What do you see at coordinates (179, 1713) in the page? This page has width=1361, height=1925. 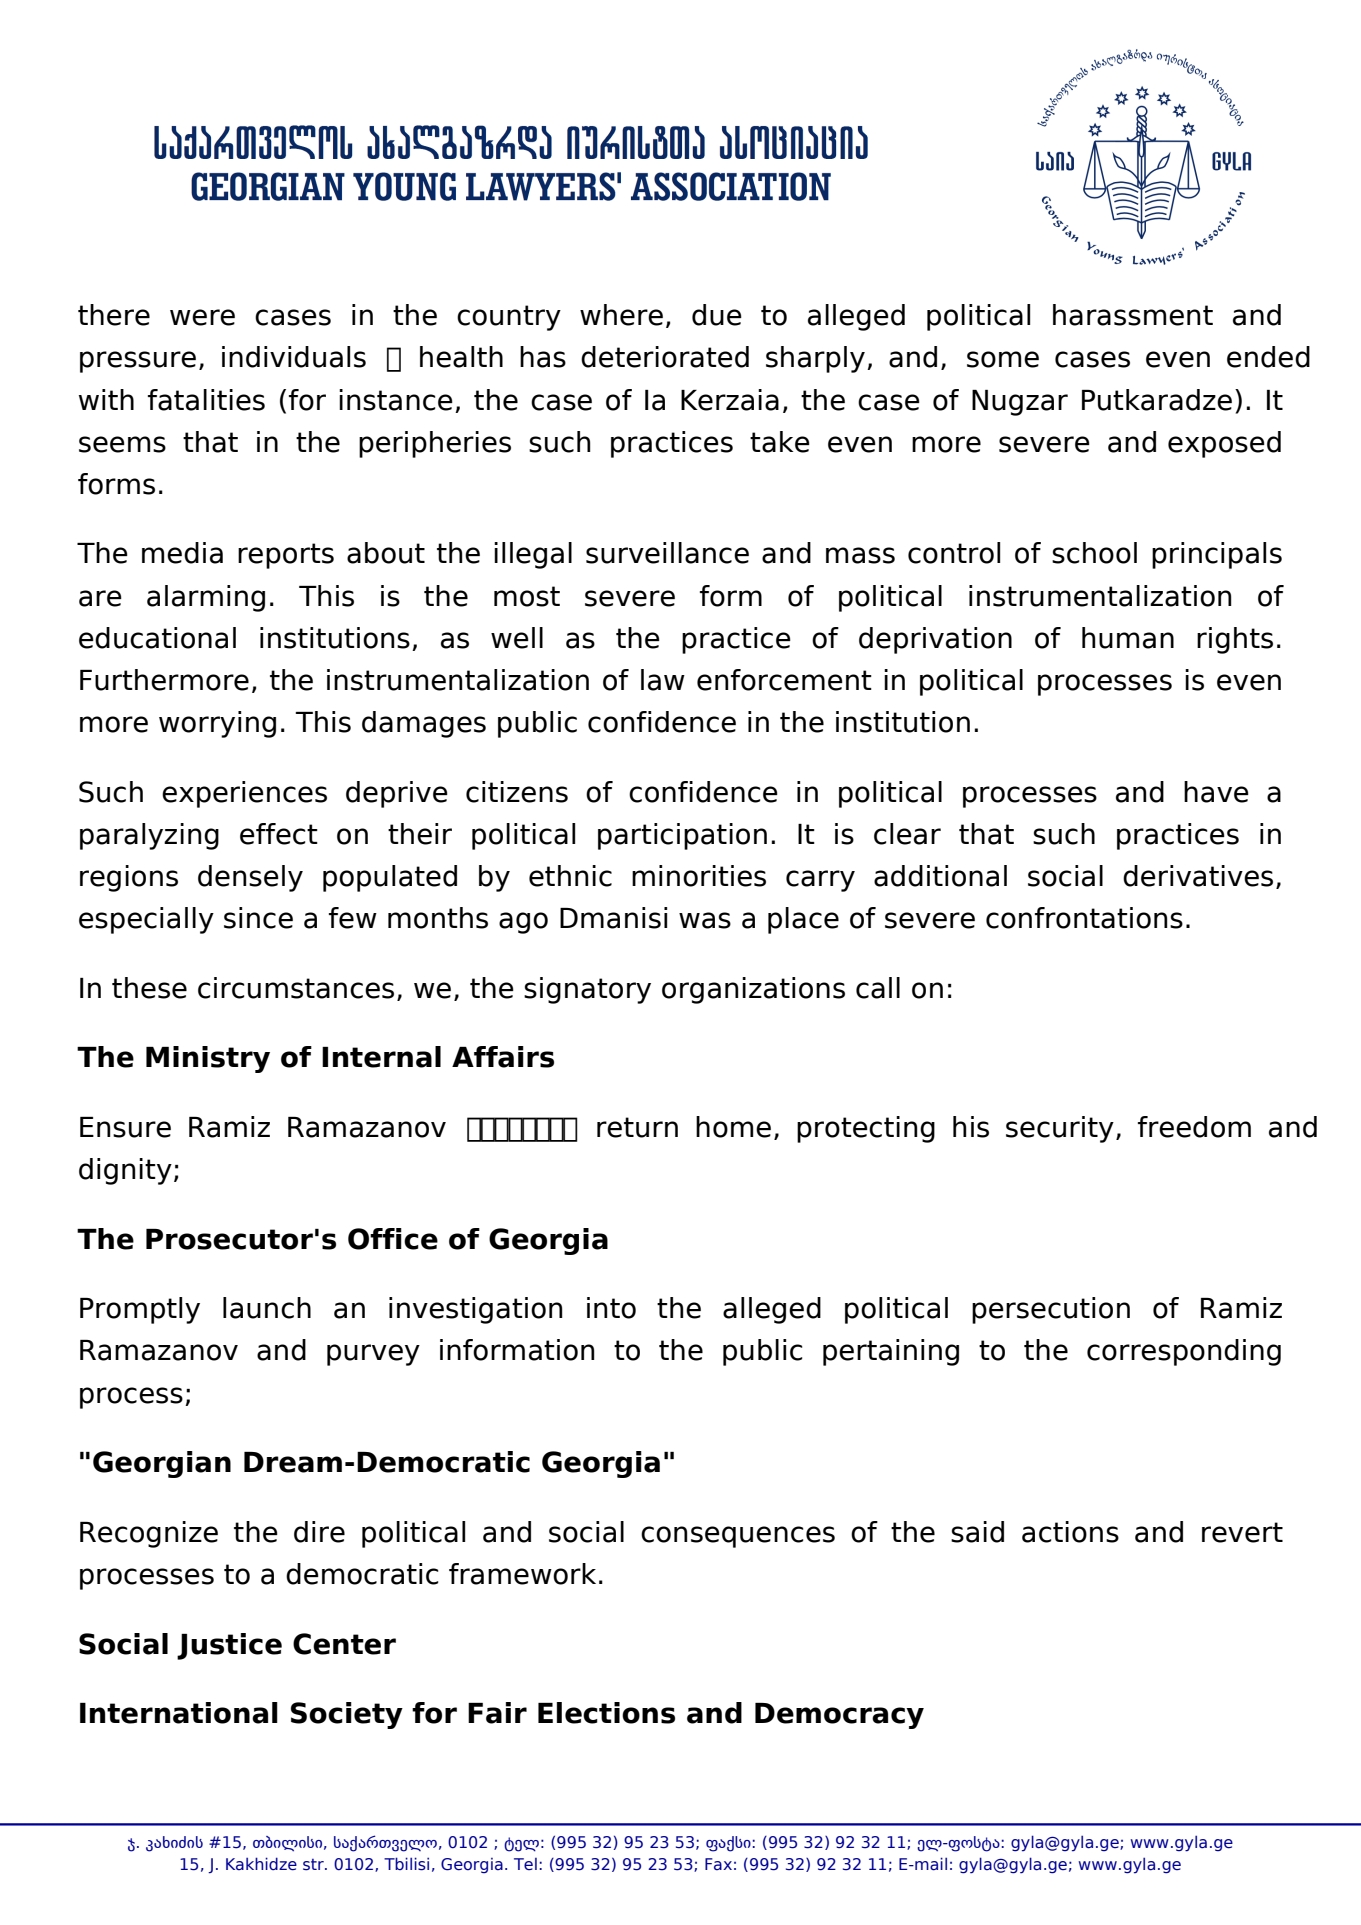 I see `International` at bounding box center [179, 1713].
